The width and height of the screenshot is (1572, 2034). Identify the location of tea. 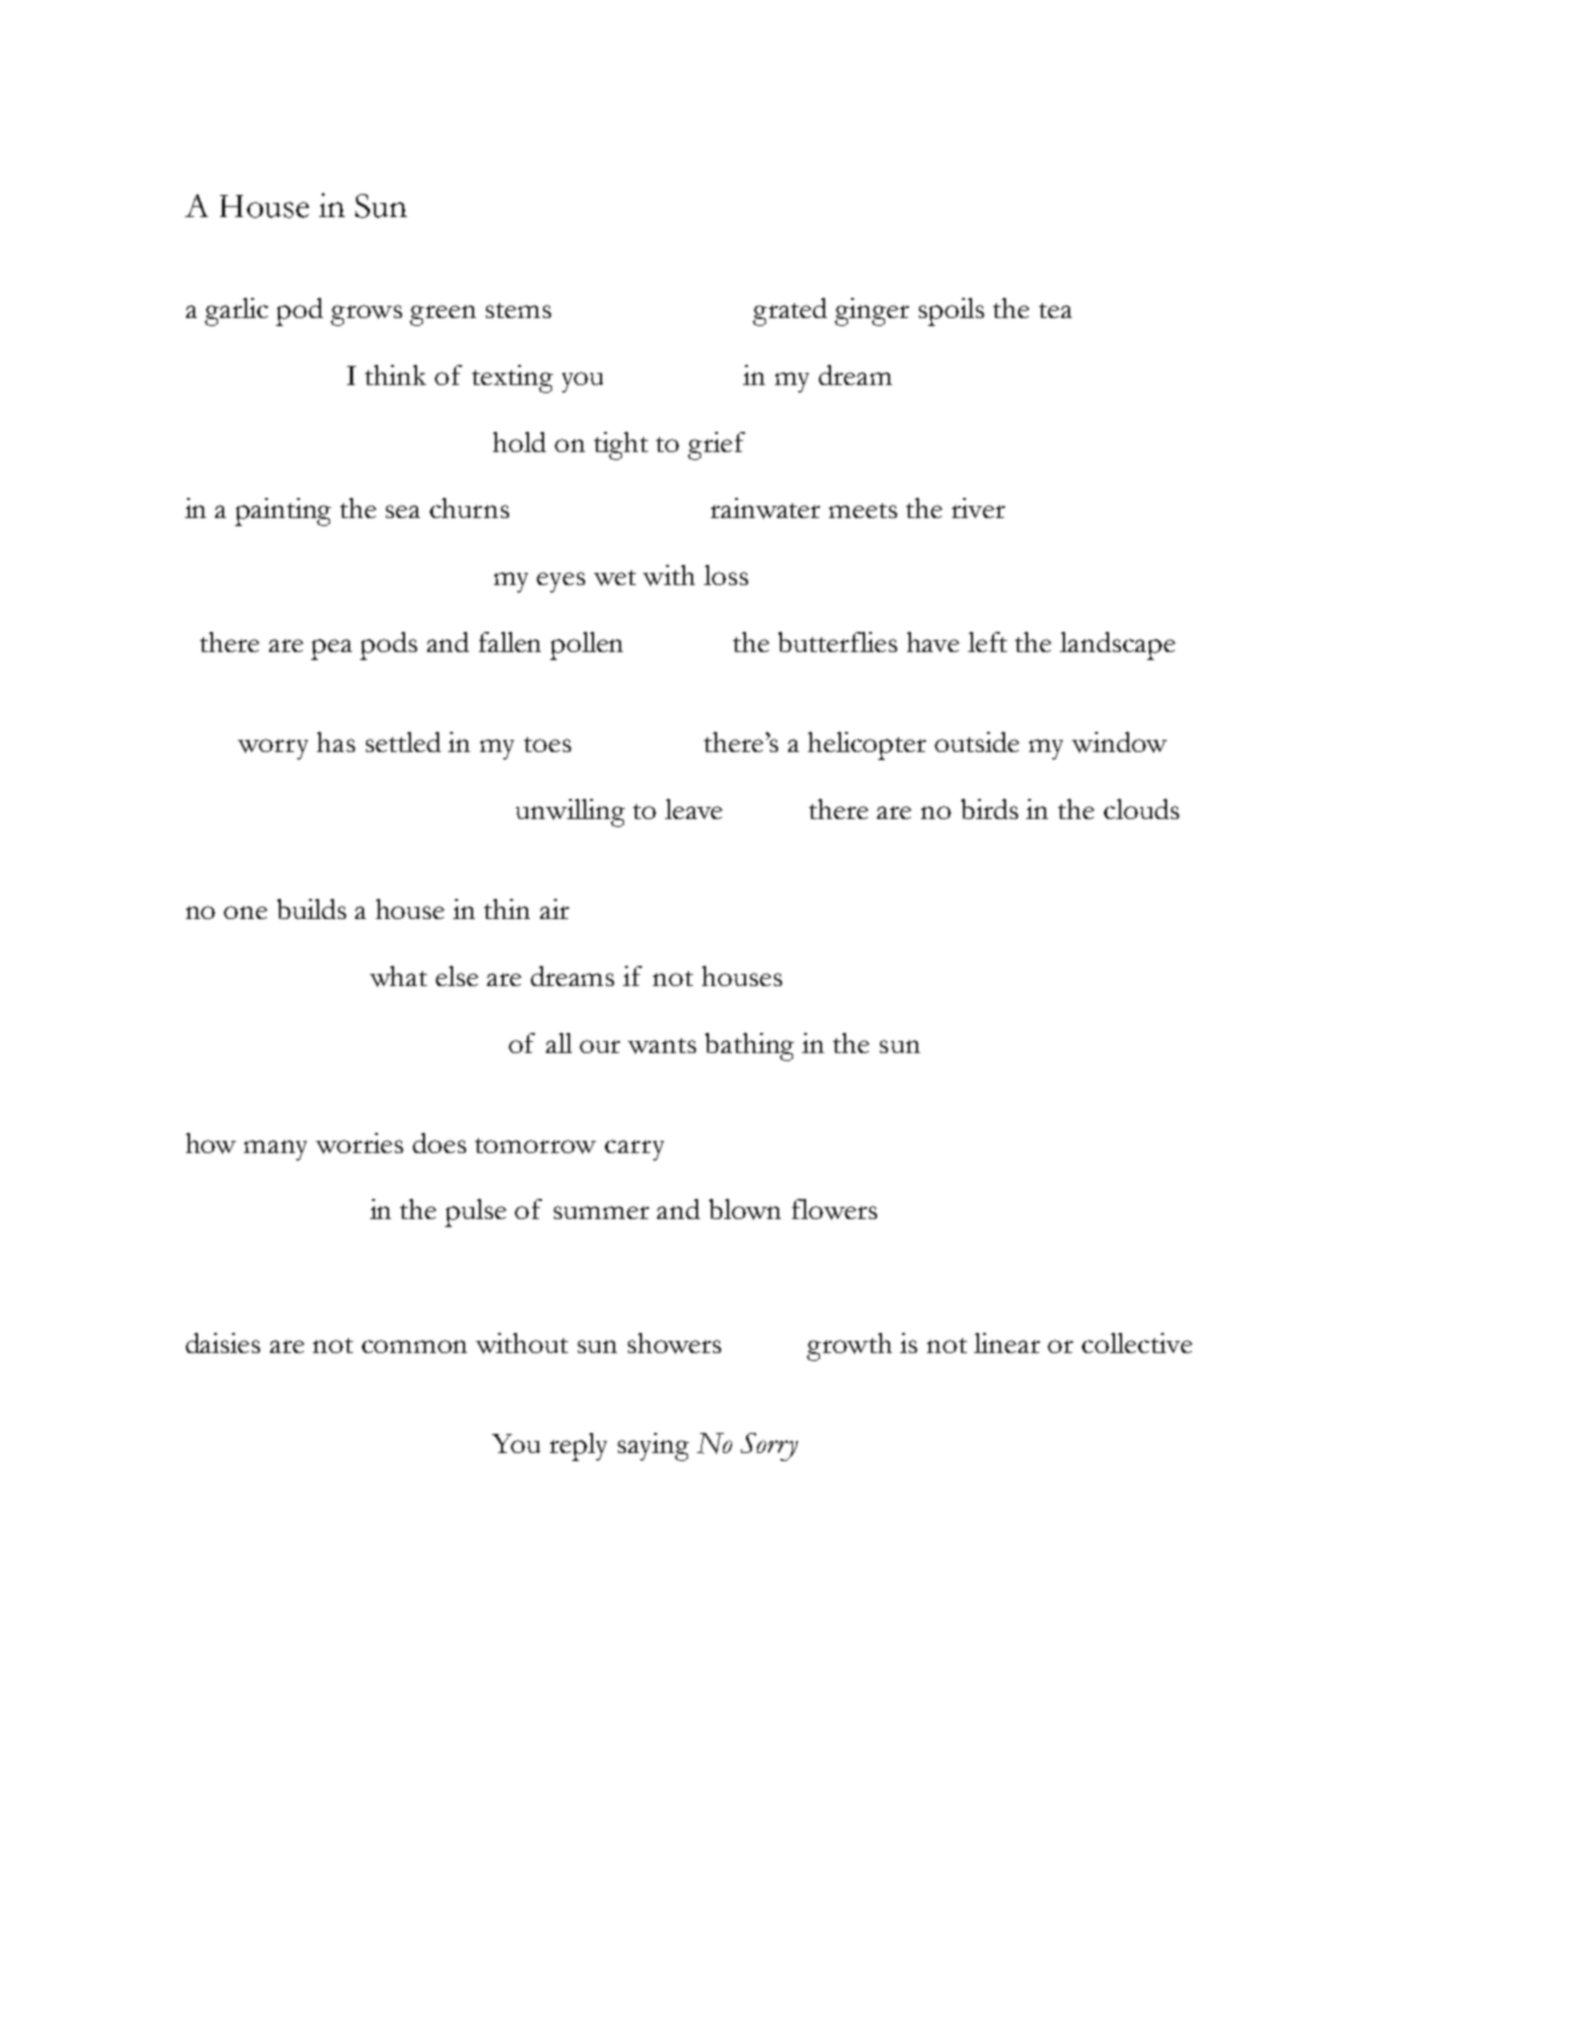
(1055, 310).
